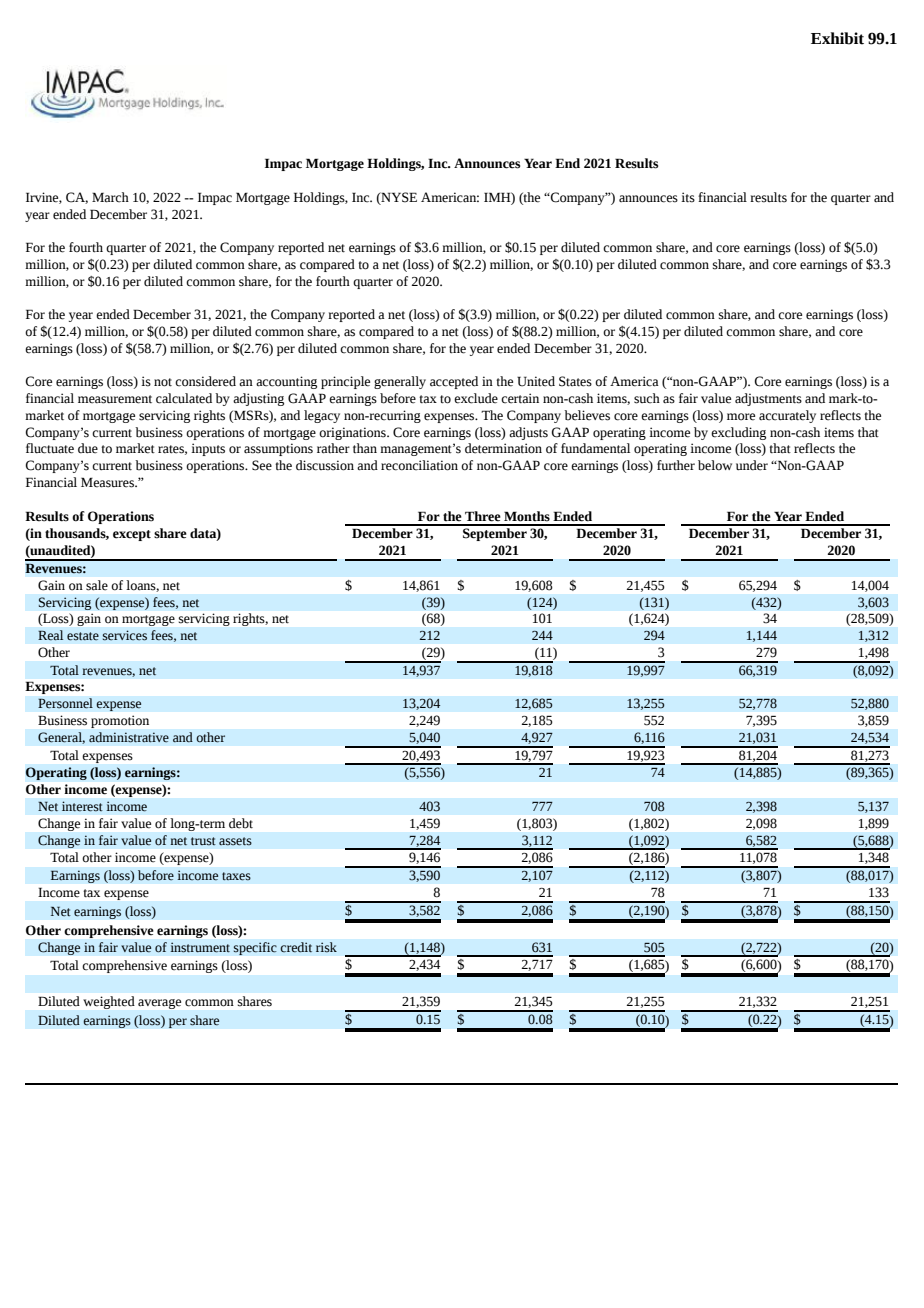 This image has width=924, height=1308. What do you see at coordinates (110, 197) in the image?
I see `March` at bounding box center [110, 197].
